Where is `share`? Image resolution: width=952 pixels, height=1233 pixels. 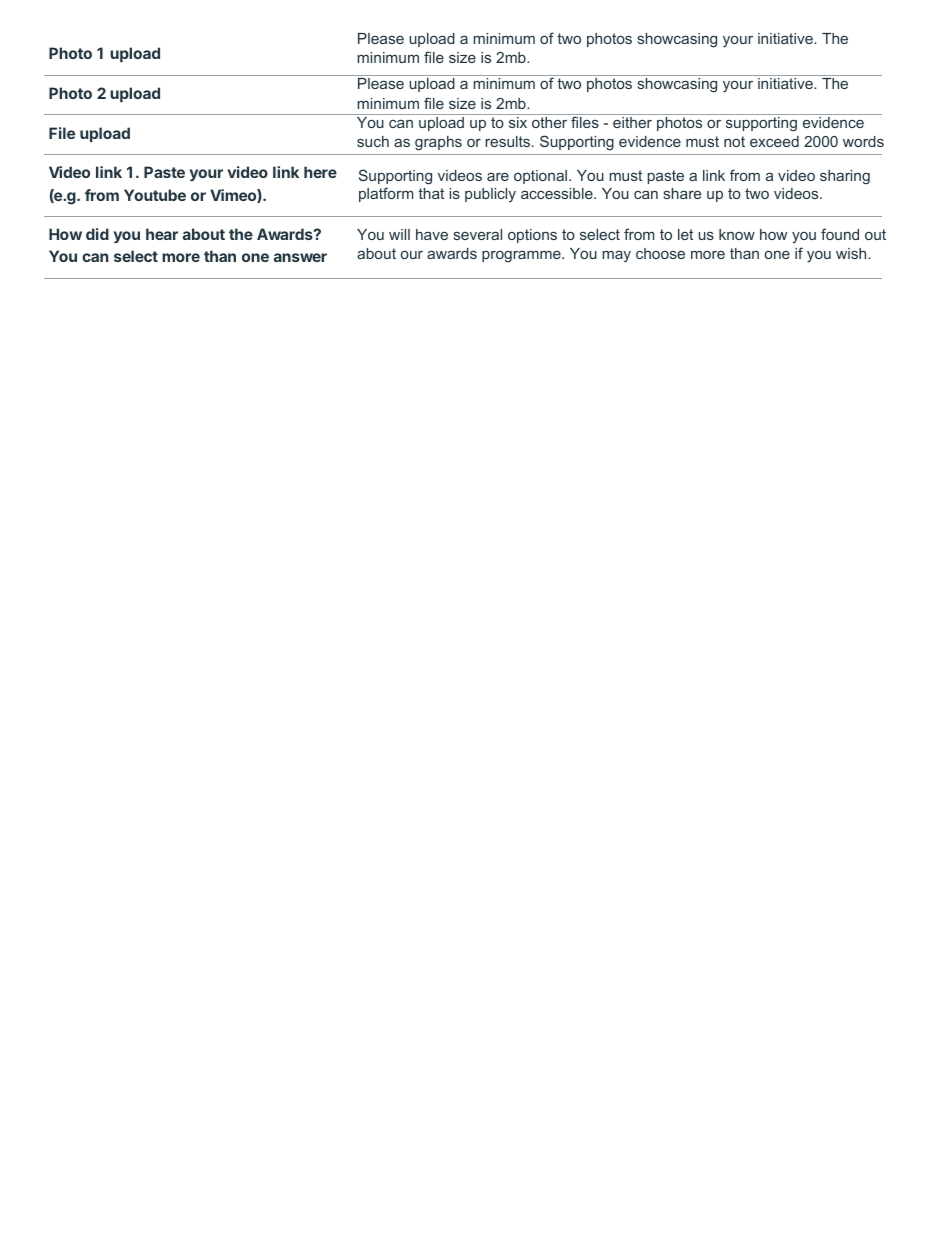
share is located at coordinates (682, 193).
